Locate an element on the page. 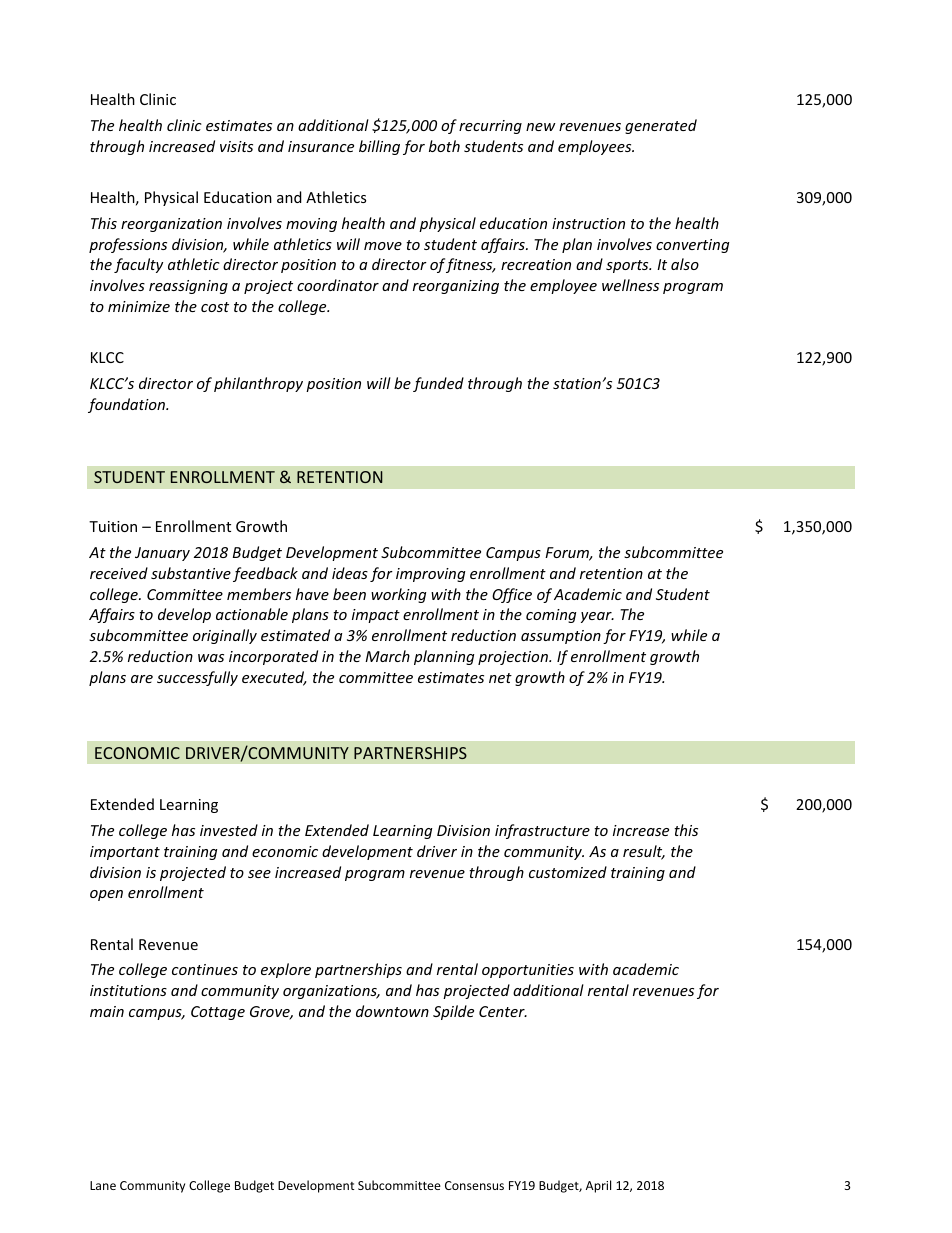 Image resolution: width=952 pixels, height=1233 pixels. invested is located at coordinates (229, 830).
